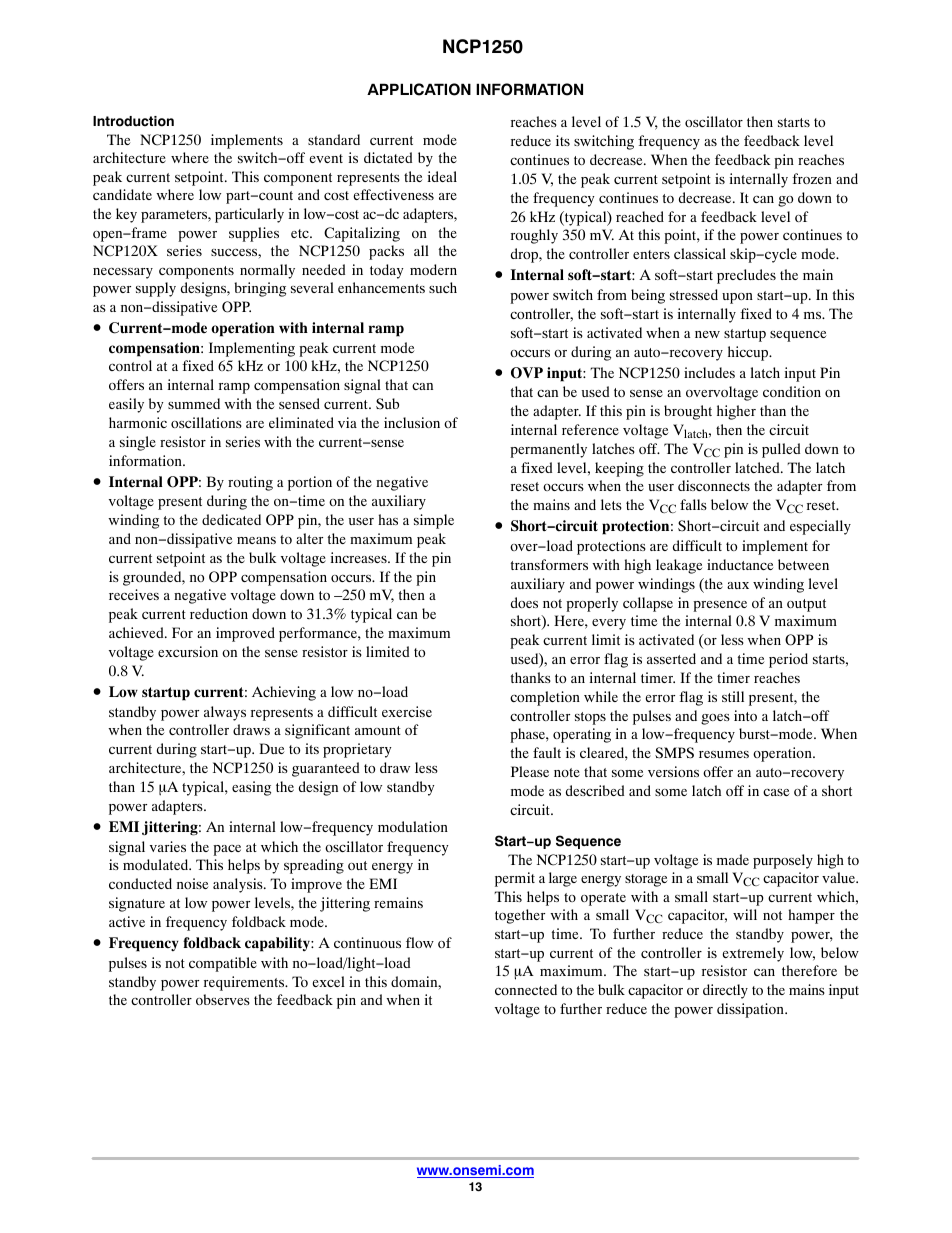 This screenshot has width=952, height=1233. I want to click on inductance, so click(740, 564).
